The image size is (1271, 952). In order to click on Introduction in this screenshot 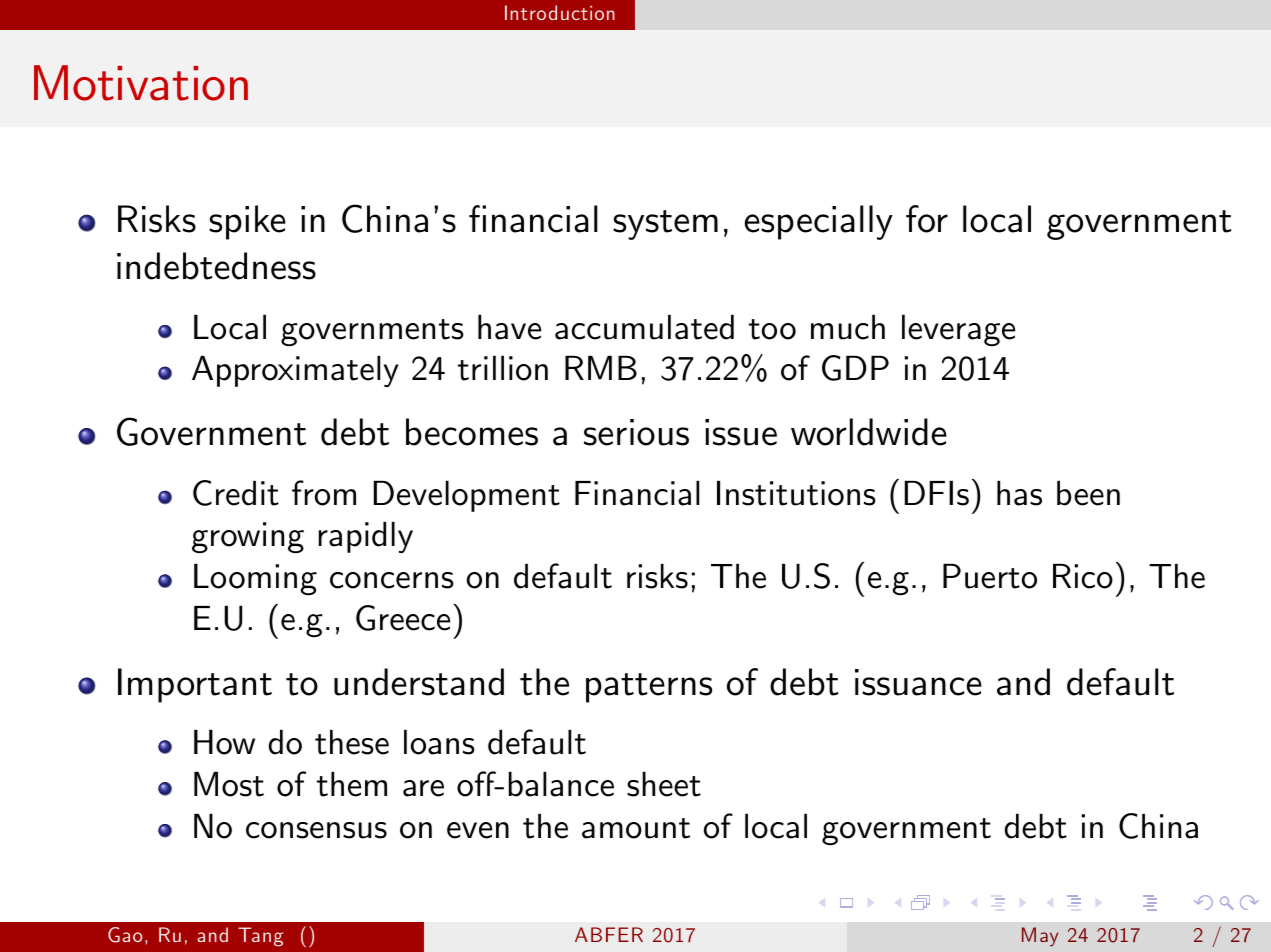, I will do `click(560, 12)`.
